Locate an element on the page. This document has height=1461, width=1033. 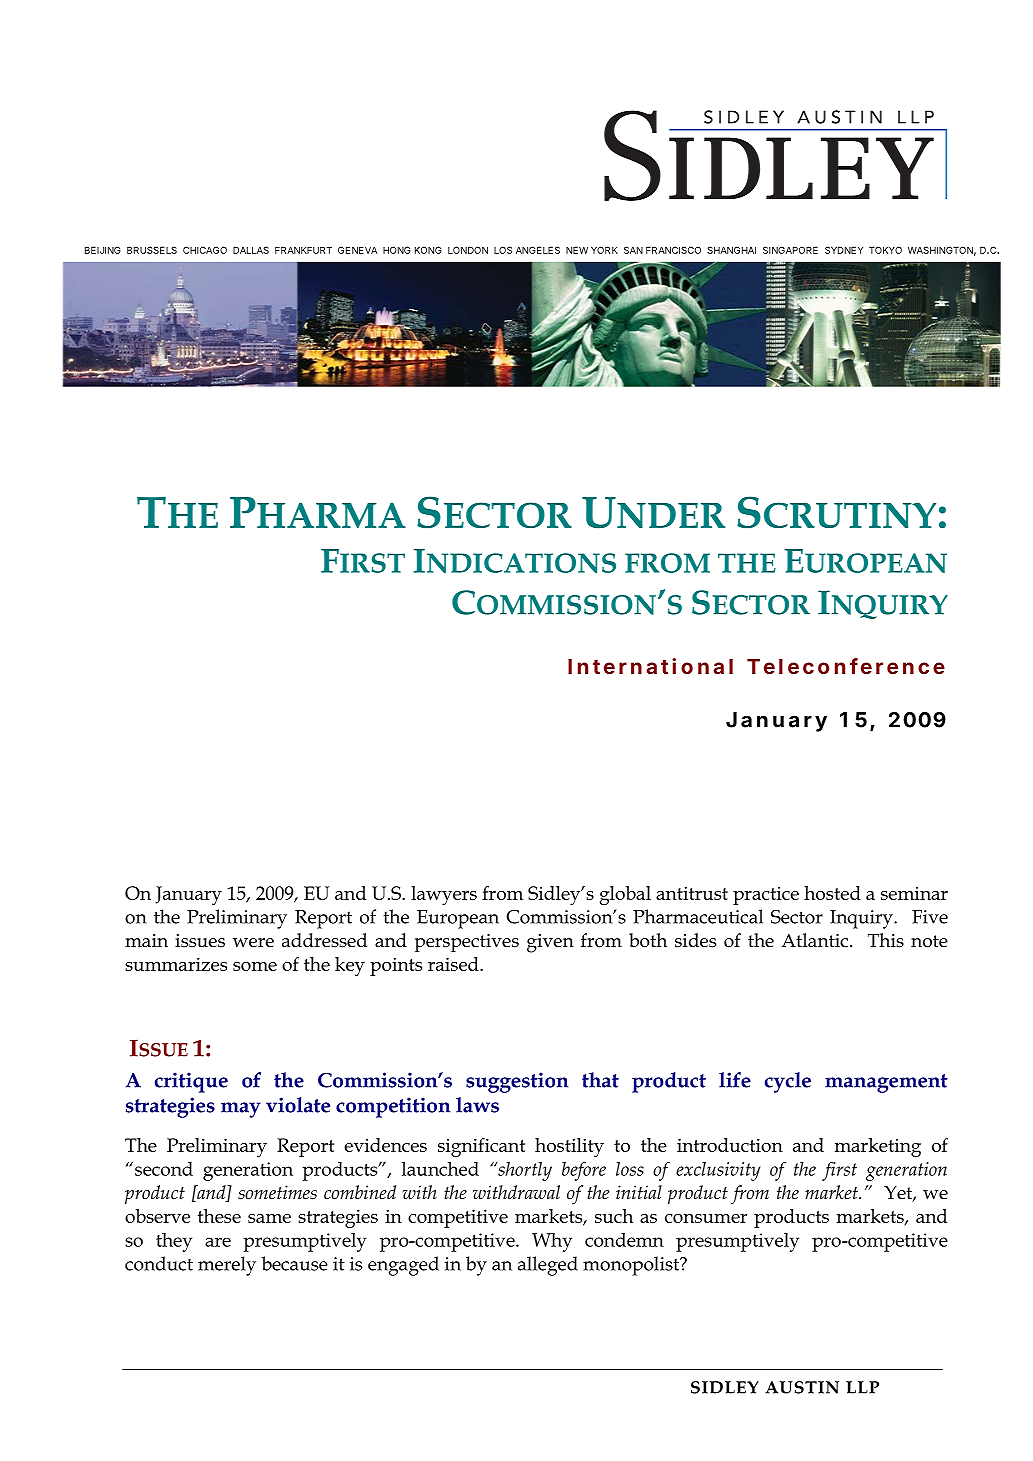
International is located at coordinates (650, 666).
